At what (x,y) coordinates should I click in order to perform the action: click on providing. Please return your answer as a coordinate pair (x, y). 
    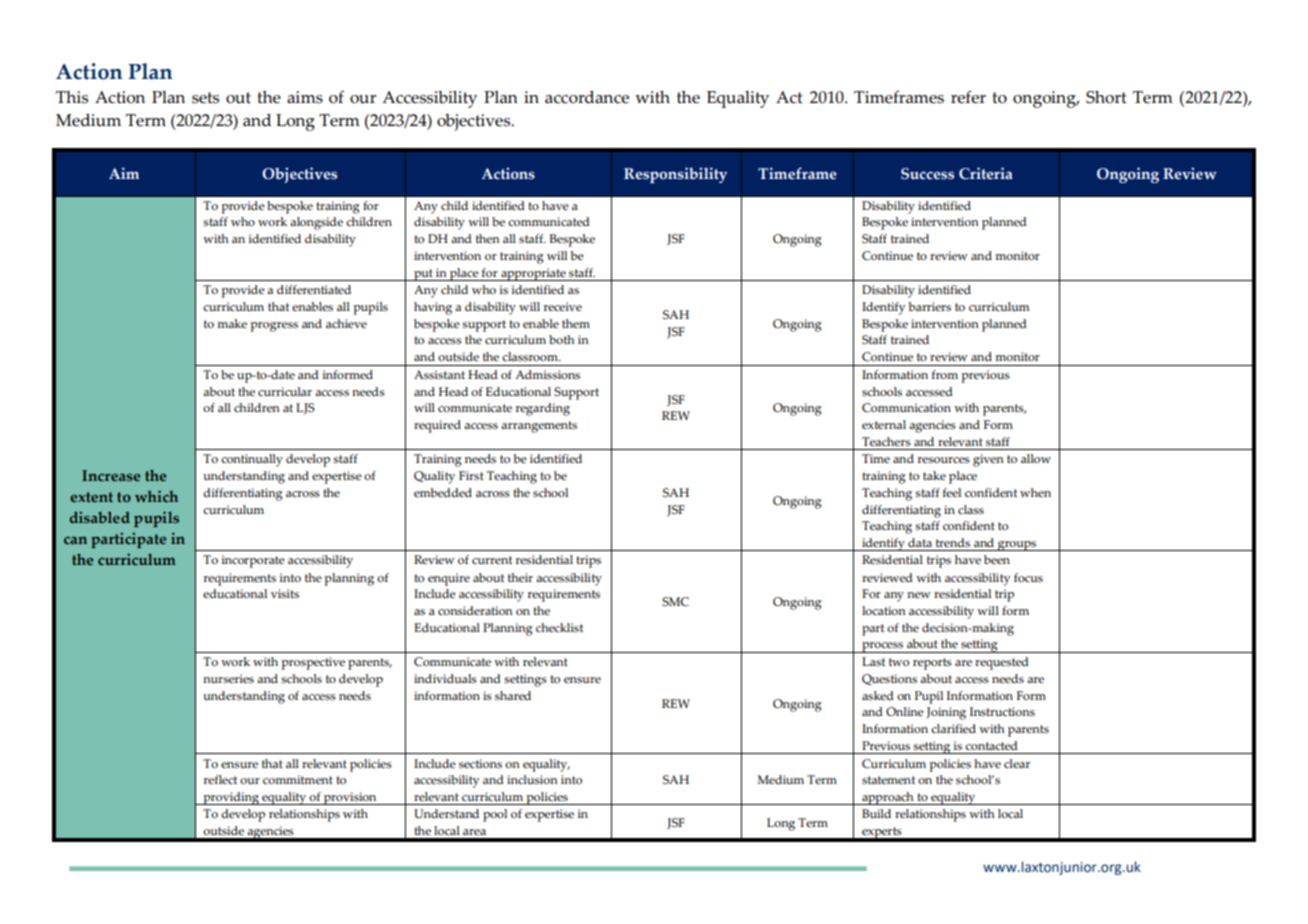
    Looking at the image, I should click on (231, 798).
